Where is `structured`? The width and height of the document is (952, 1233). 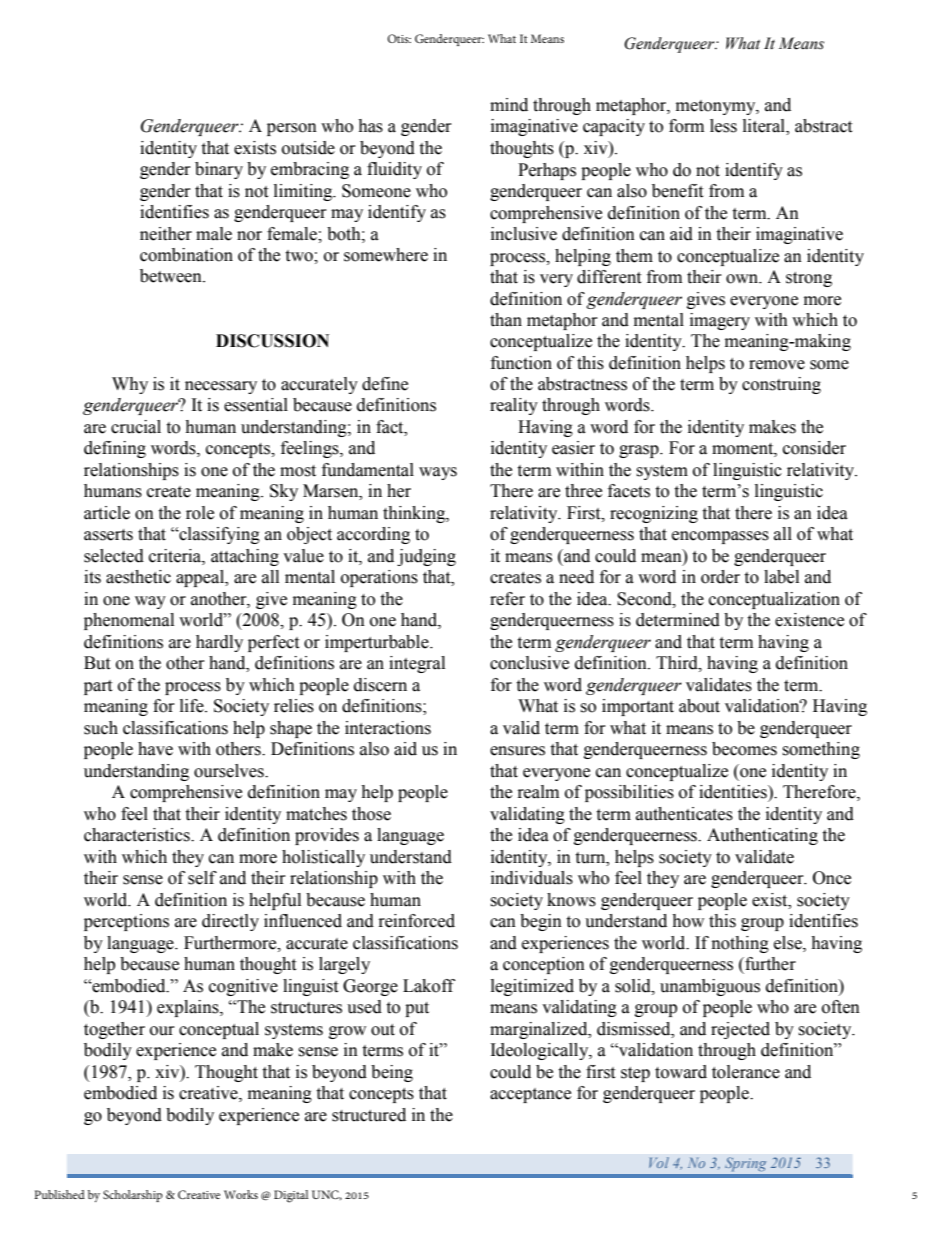
structured is located at coordinates (369, 1115).
